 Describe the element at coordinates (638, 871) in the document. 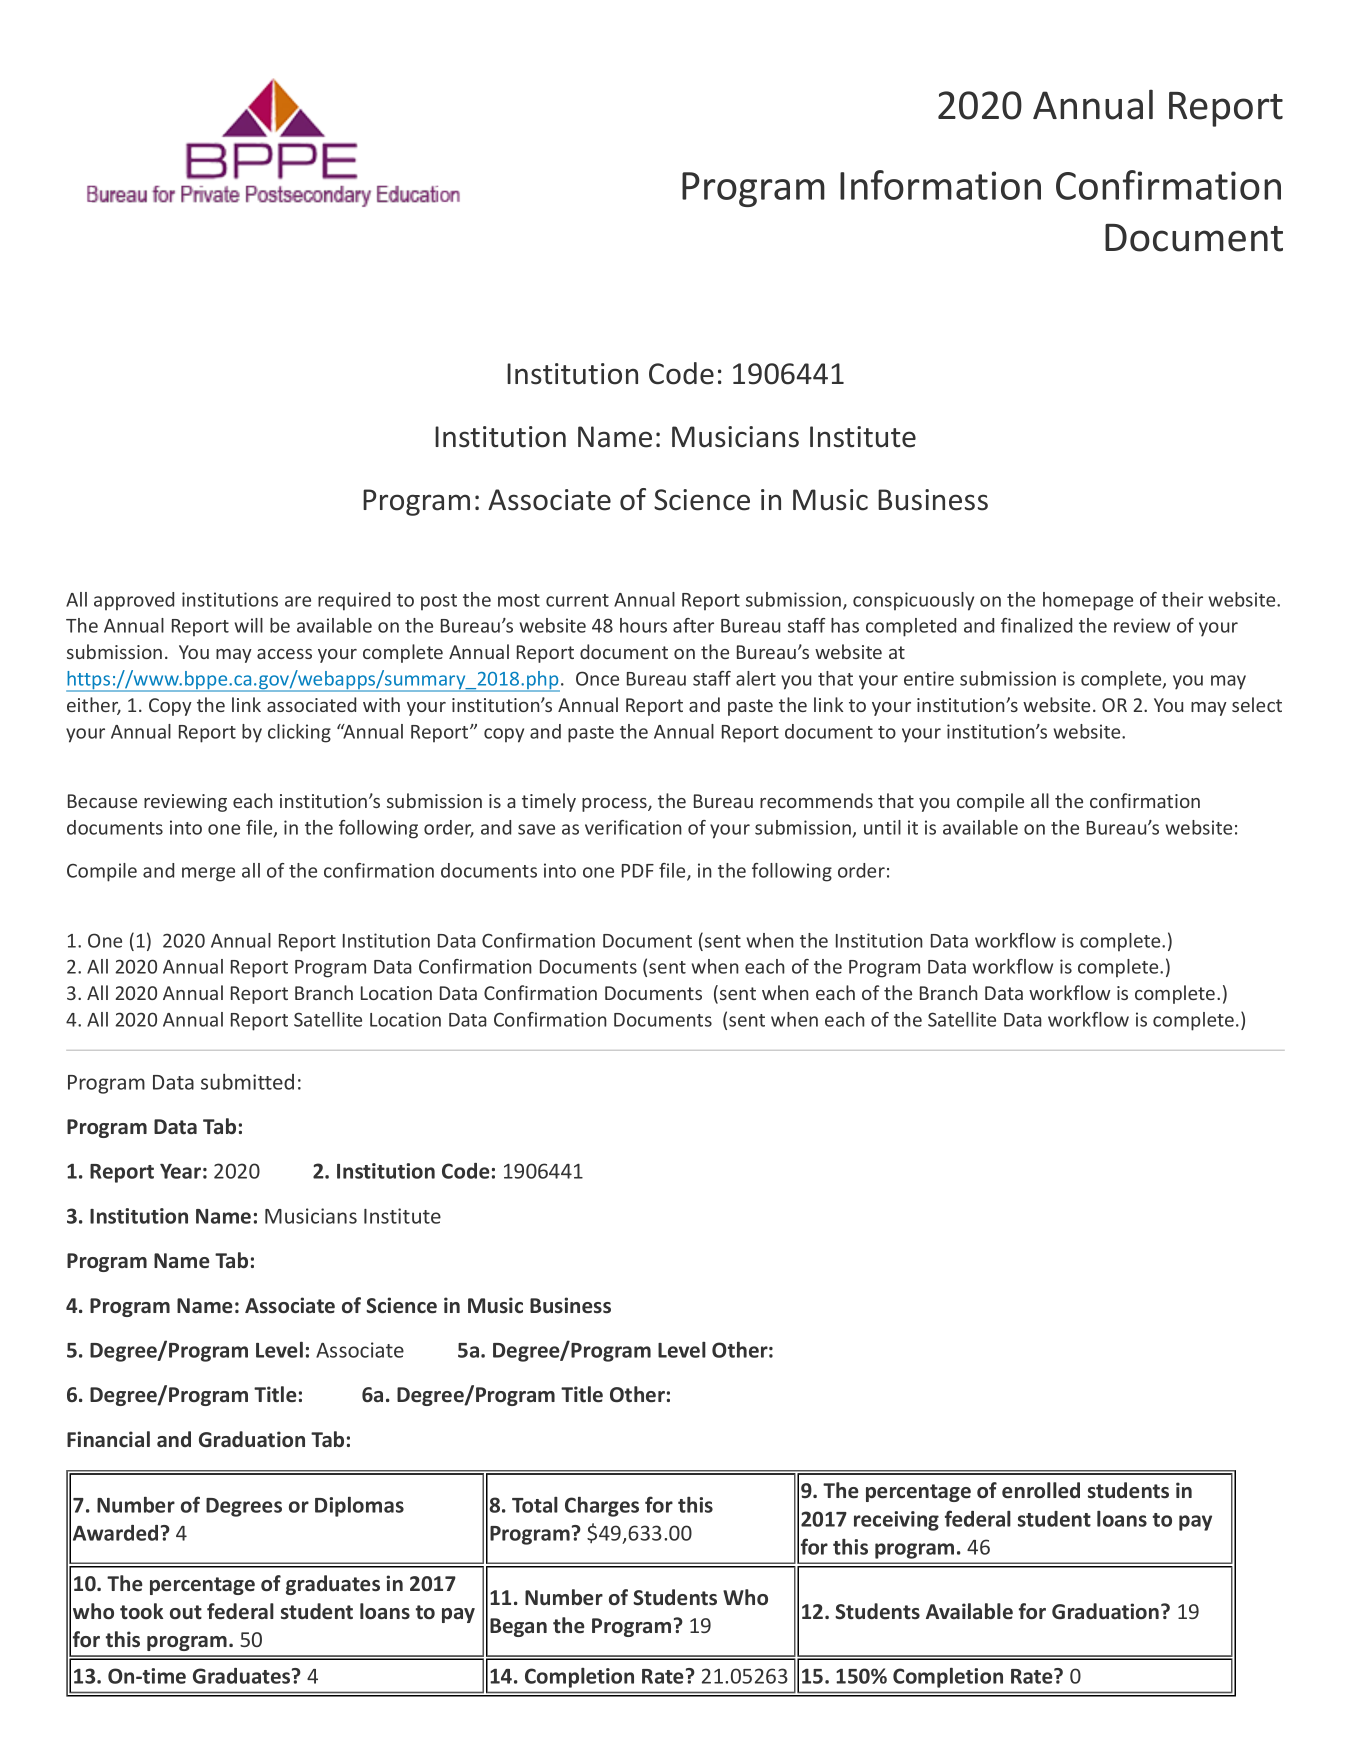

I see `PDF` at that location.
